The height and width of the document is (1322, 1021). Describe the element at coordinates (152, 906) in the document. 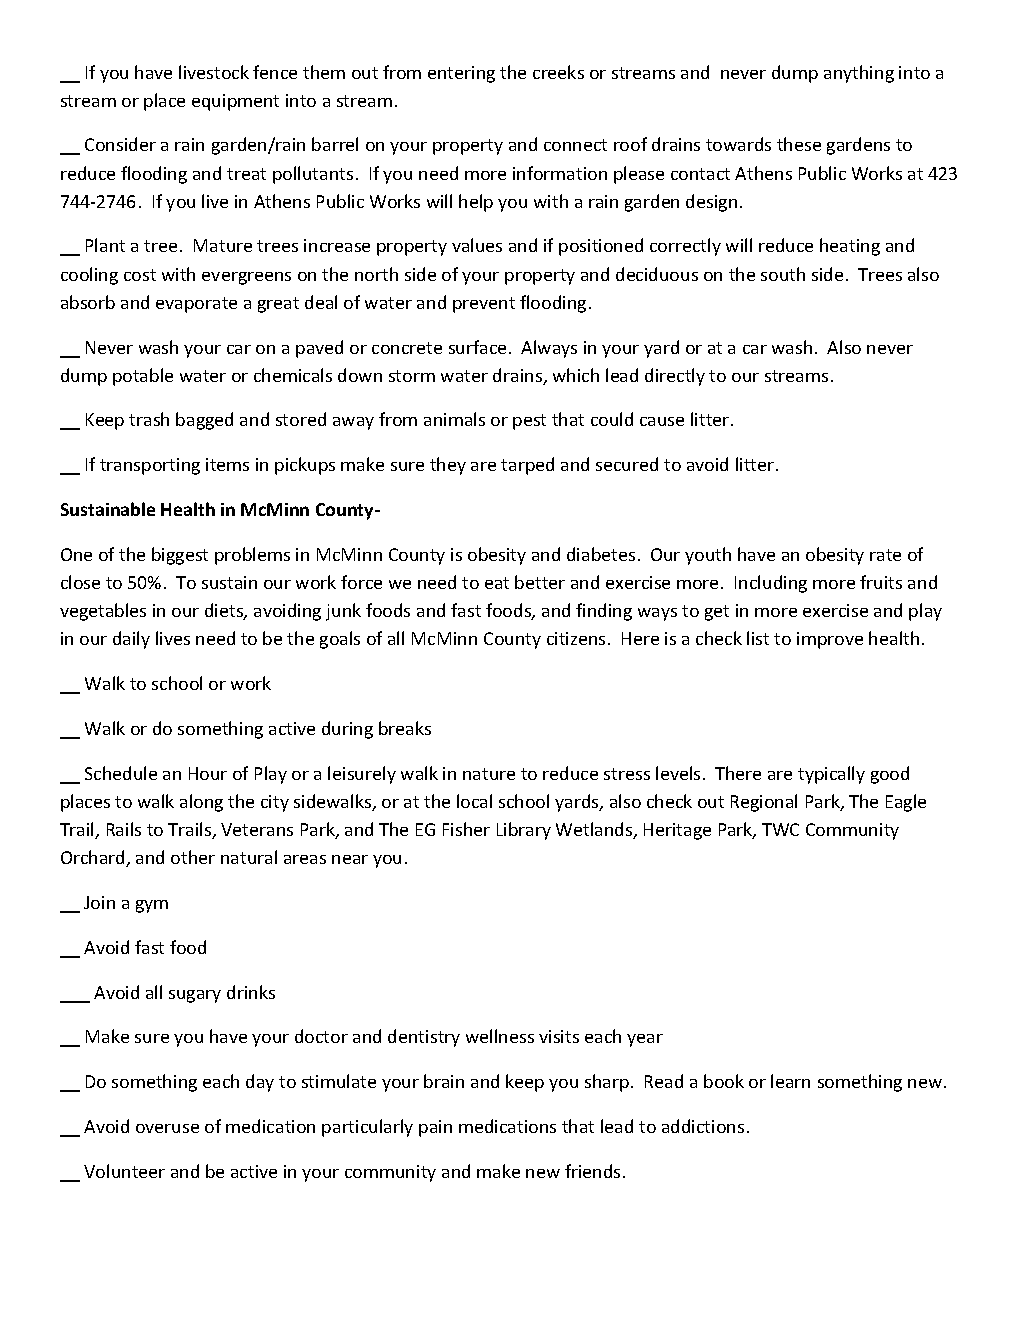

I see `gym` at that location.
